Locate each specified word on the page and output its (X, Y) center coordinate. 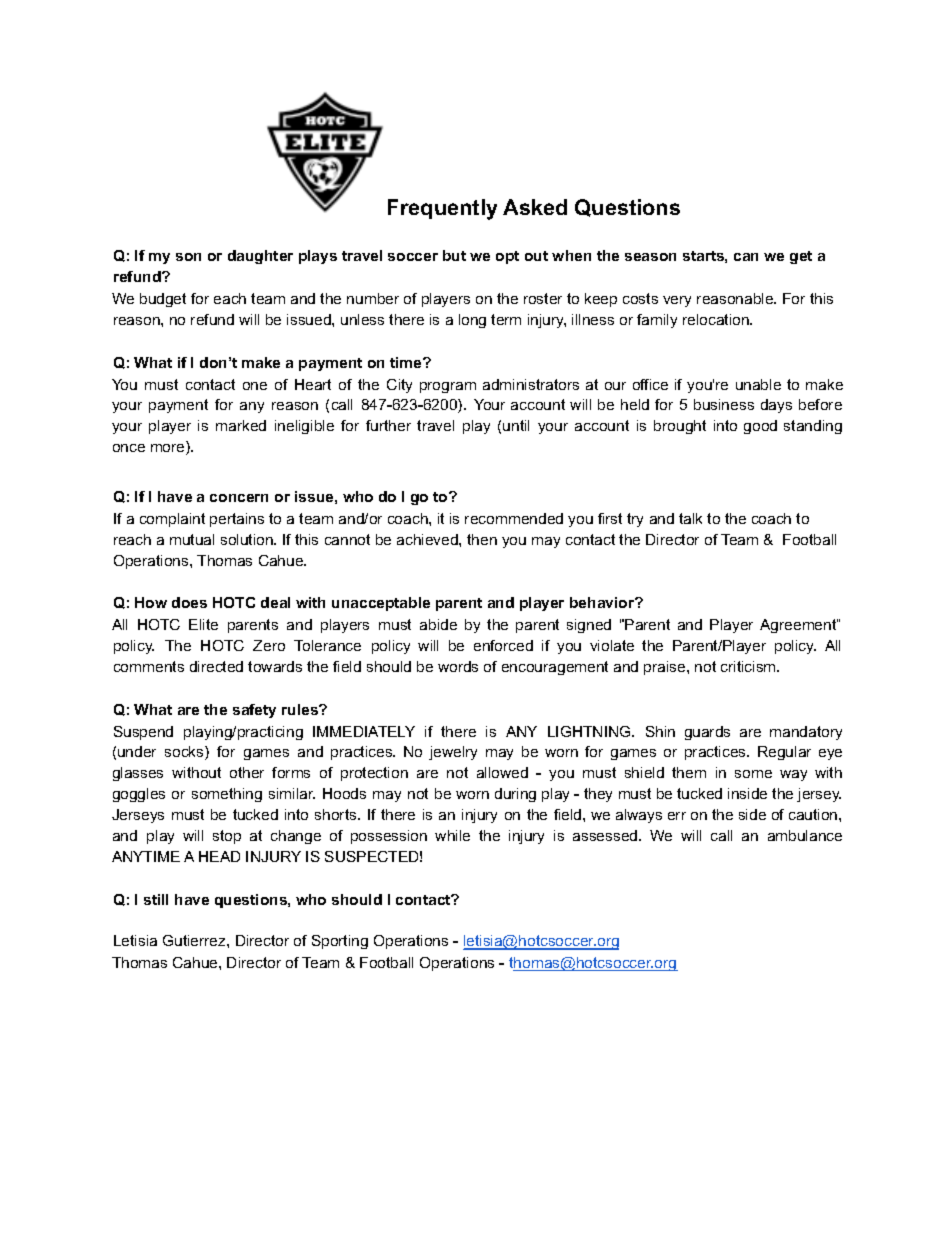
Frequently (442, 209)
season (650, 257)
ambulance (805, 835)
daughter (260, 257)
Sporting (340, 942)
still (156, 899)
